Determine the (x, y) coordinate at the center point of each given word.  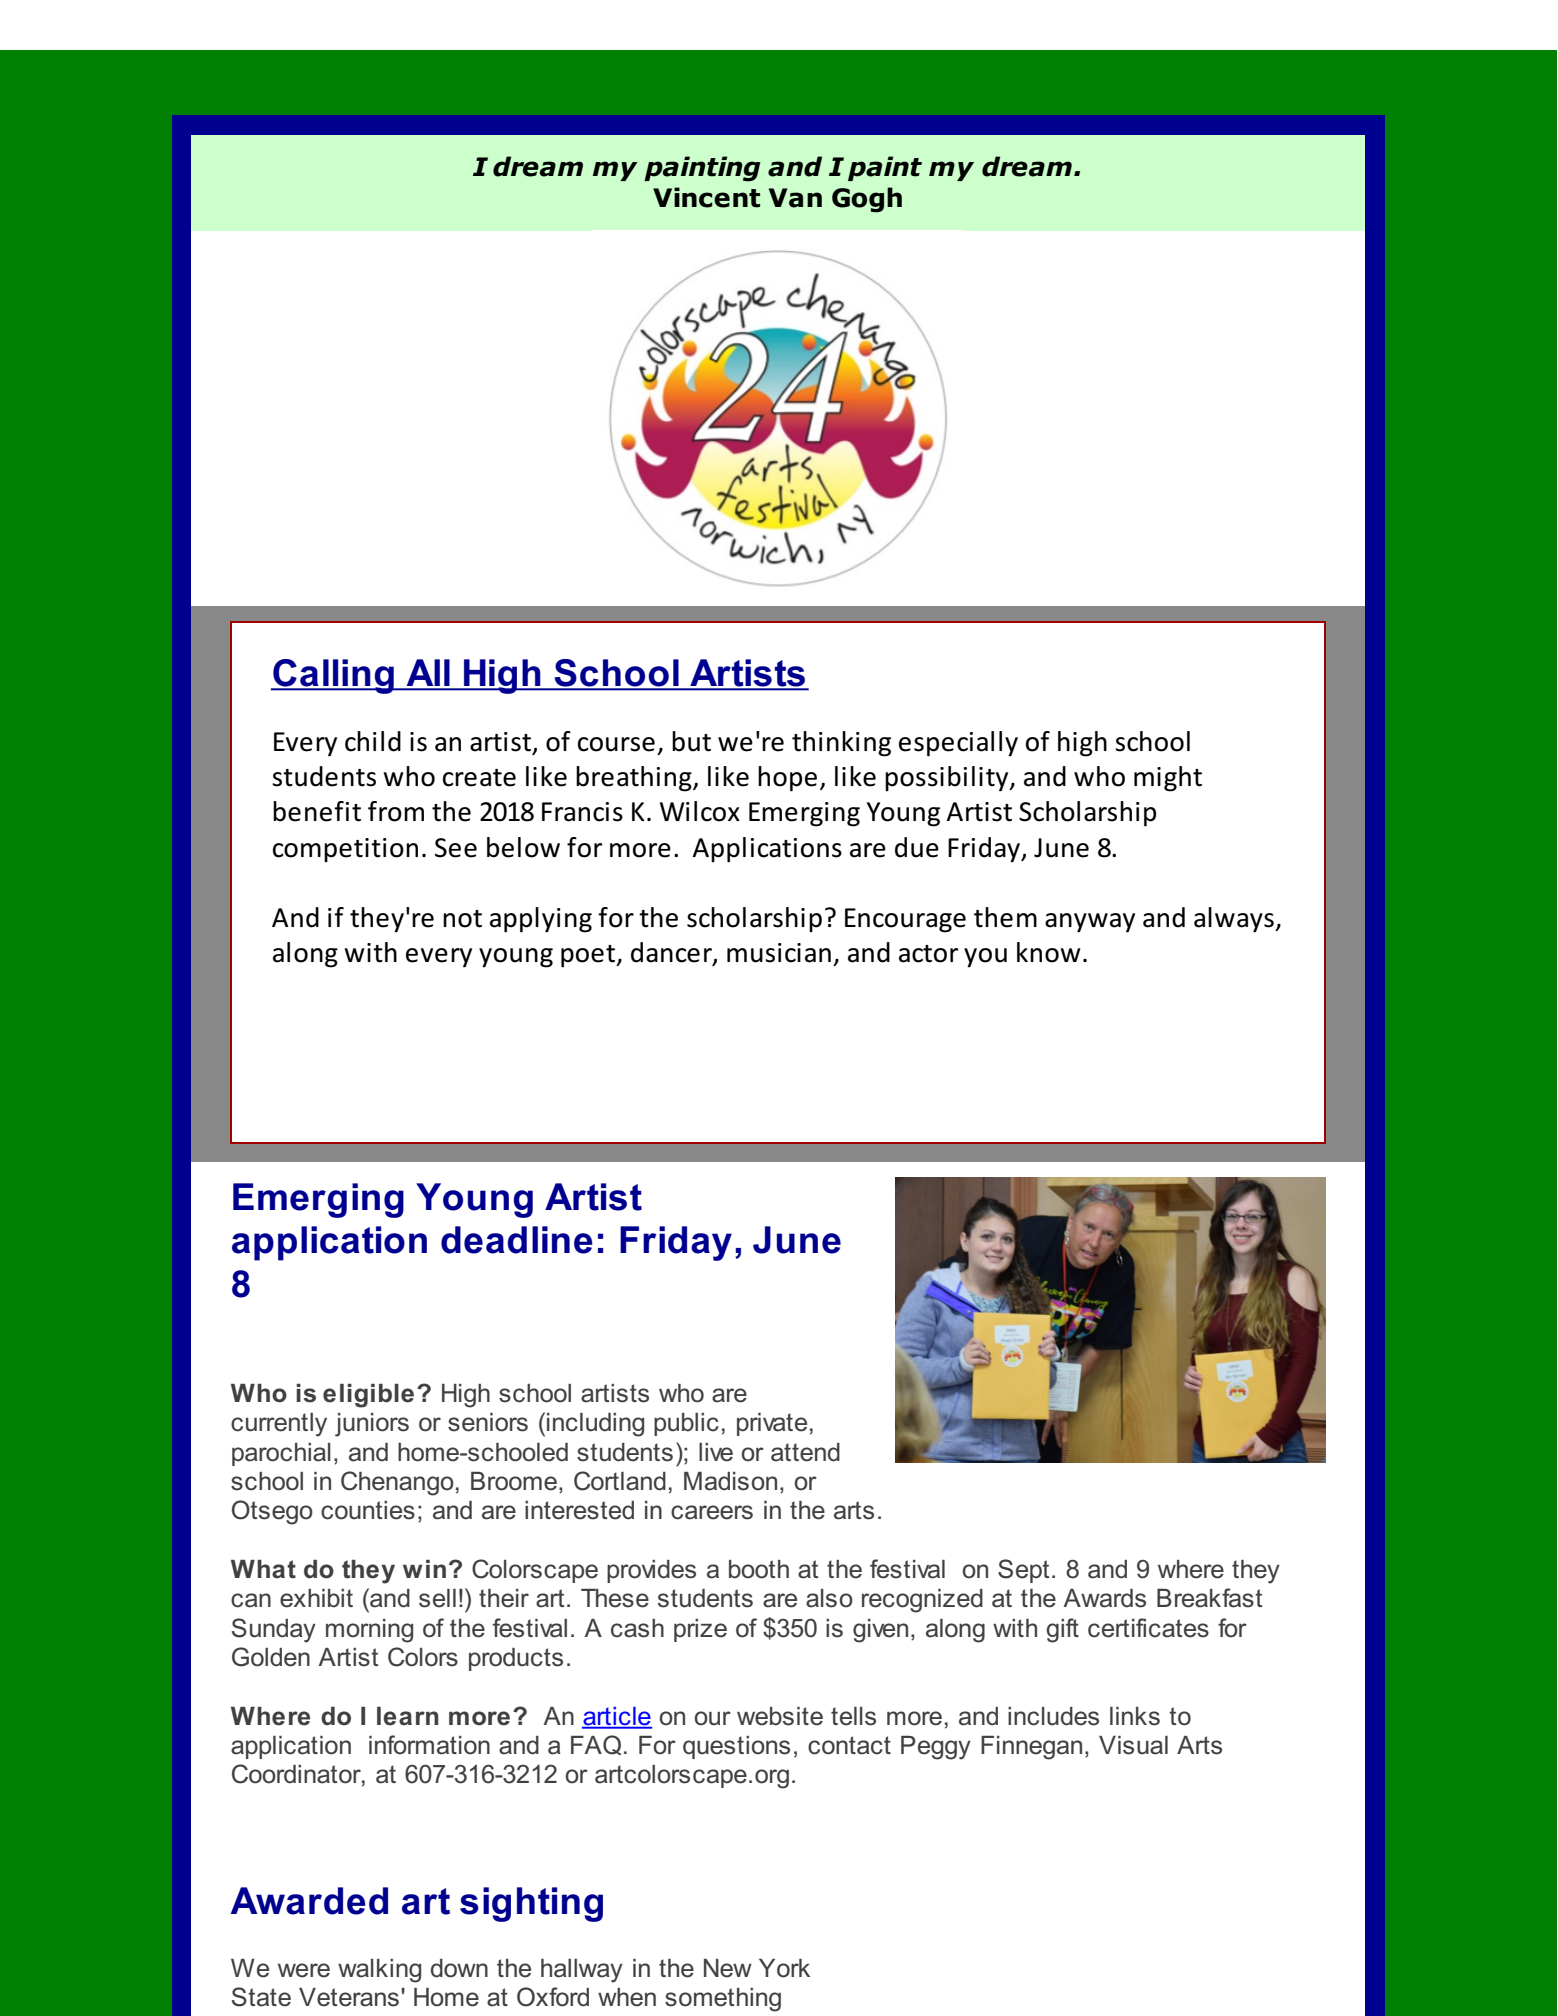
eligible (368, 1396)
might (1168, 779)
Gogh (867, 200)
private (772, 1424)
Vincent (706, 197)
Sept (1023, 1571)
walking (379, 1971)
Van (795, 198)
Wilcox (700, 811)
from (396, 811)
